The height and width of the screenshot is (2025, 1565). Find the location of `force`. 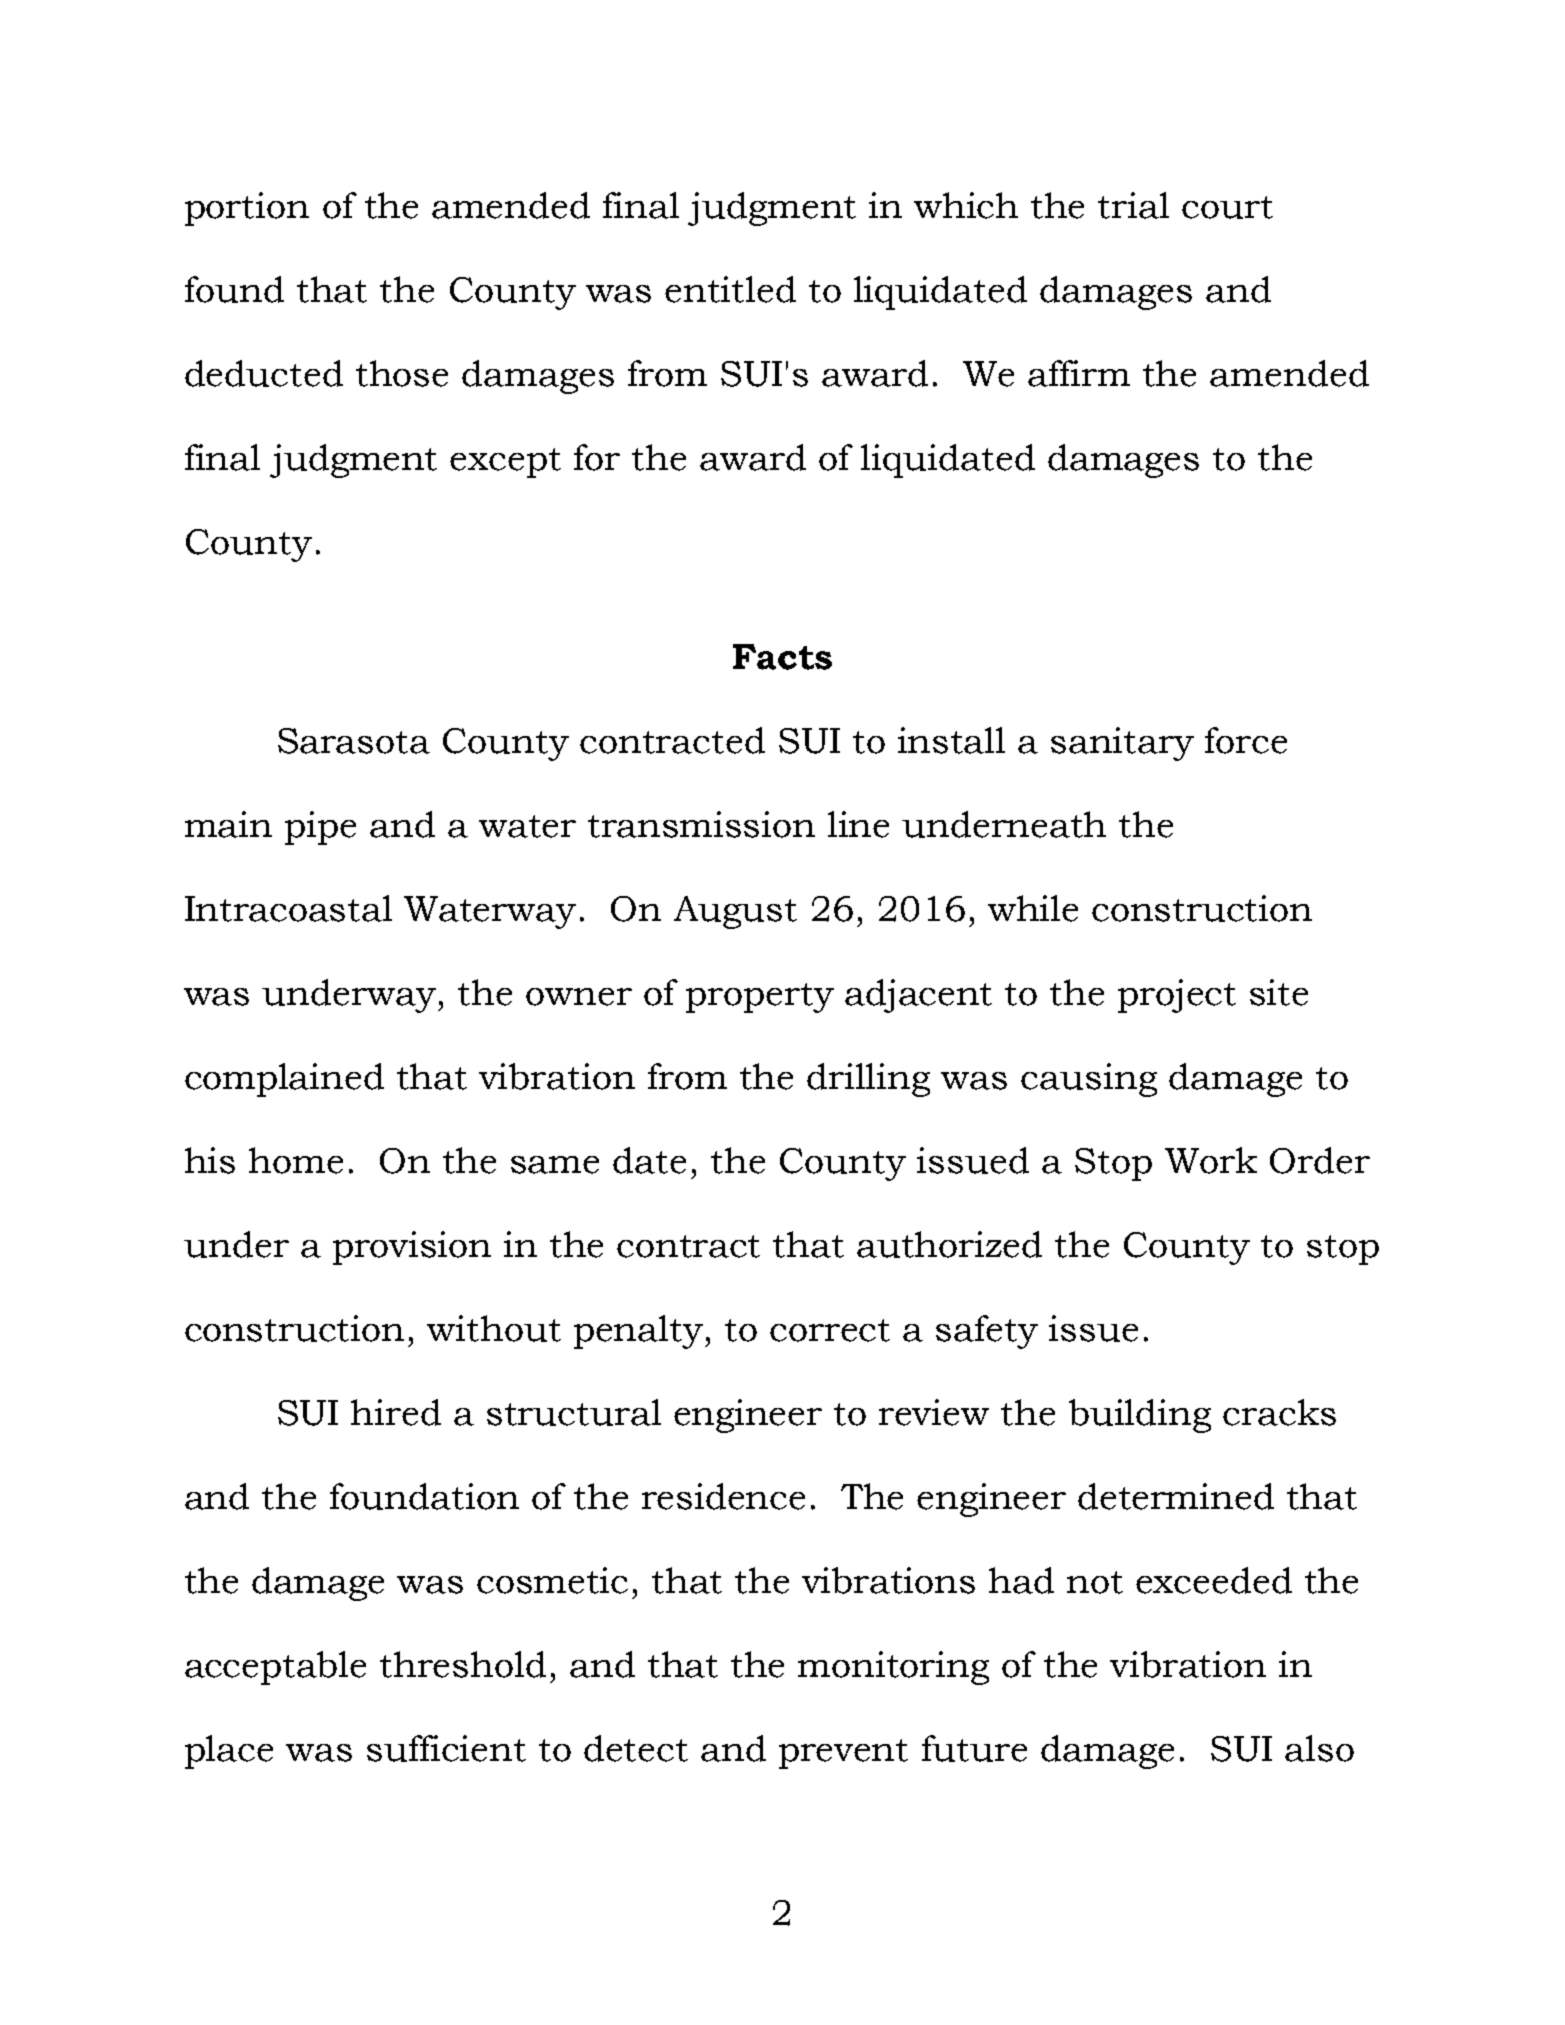

force is located at coordinates (1246, 740).
